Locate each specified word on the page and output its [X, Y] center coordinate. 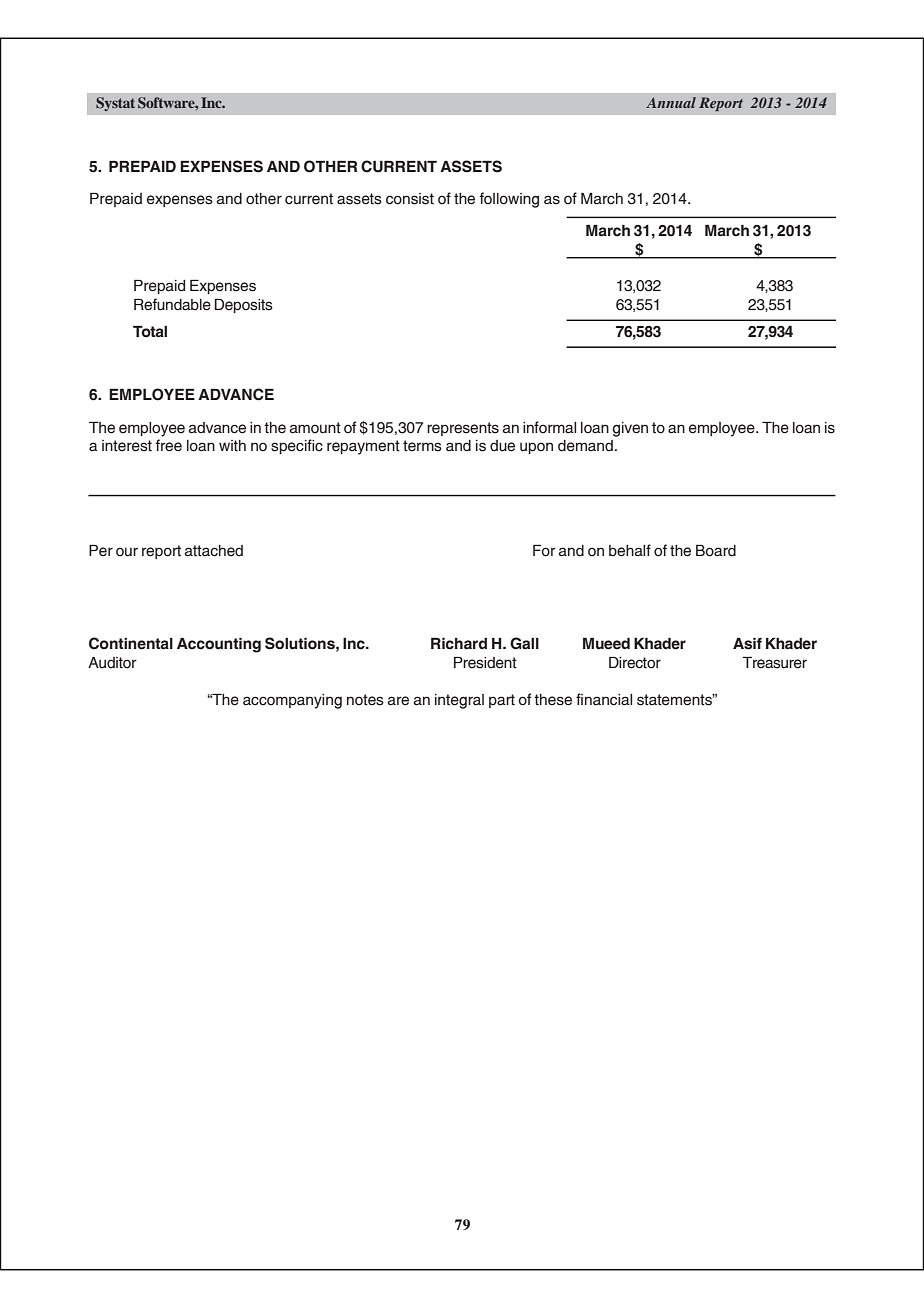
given [630, 429]
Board [716, 551]
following [509, 200]
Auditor [112, 663]
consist [410, 199]
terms [422, 446]
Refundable [172, 304]
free [168, 445]
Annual [671, 102]
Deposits [244, 306]
